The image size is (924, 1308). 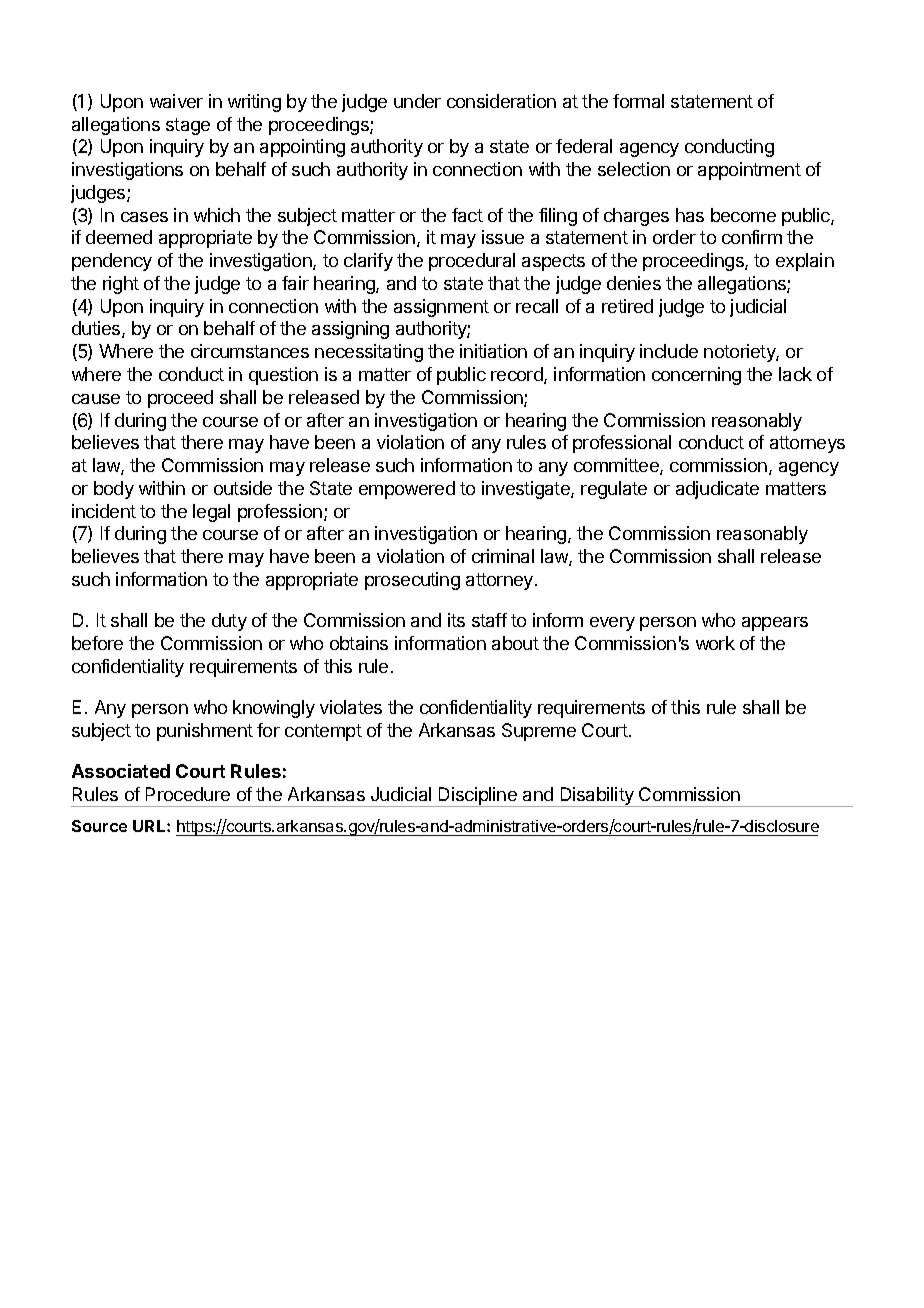 I want to click on work, so click(x=715, y=643).
